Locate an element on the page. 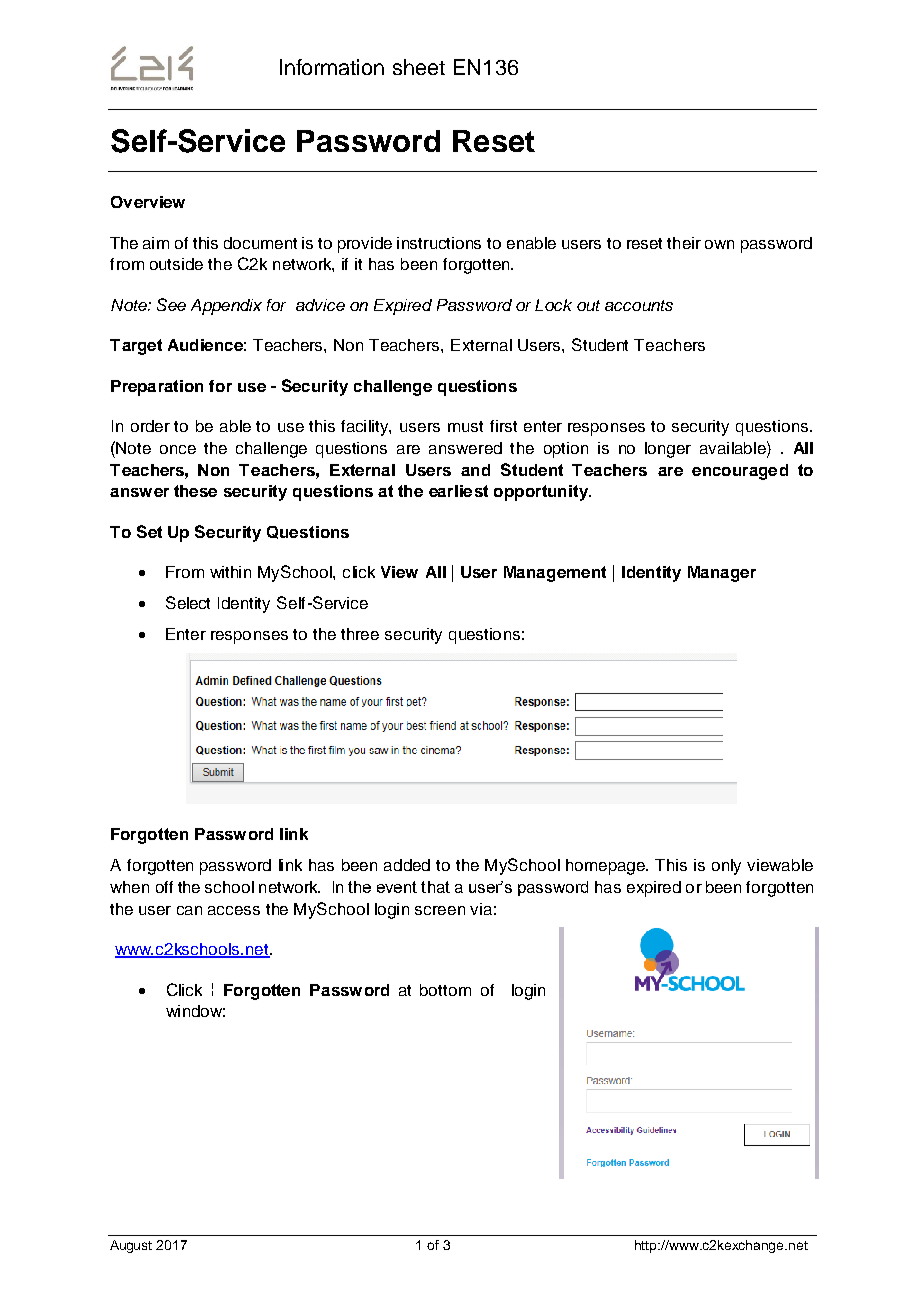  Information is located at coordinates (332, 67).
